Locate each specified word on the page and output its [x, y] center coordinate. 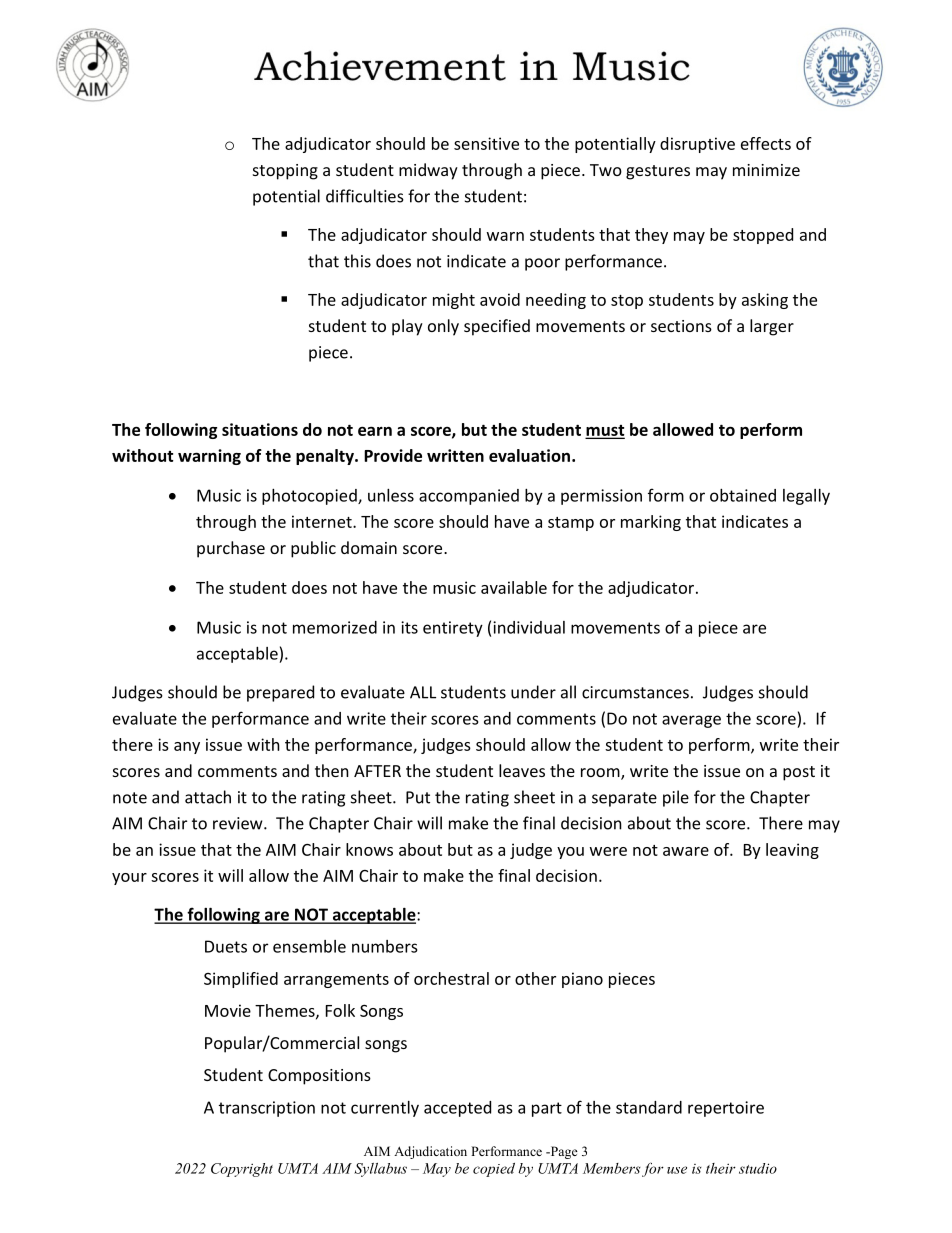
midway [428, 171]
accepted [457, 1109]
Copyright [242, 1170]
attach [208, 797]
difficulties [365, 196]
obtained [743, 495]
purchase [231, 549]
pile [676, 798]
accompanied [469, 497]
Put [418, 797]
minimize [766, 170]
